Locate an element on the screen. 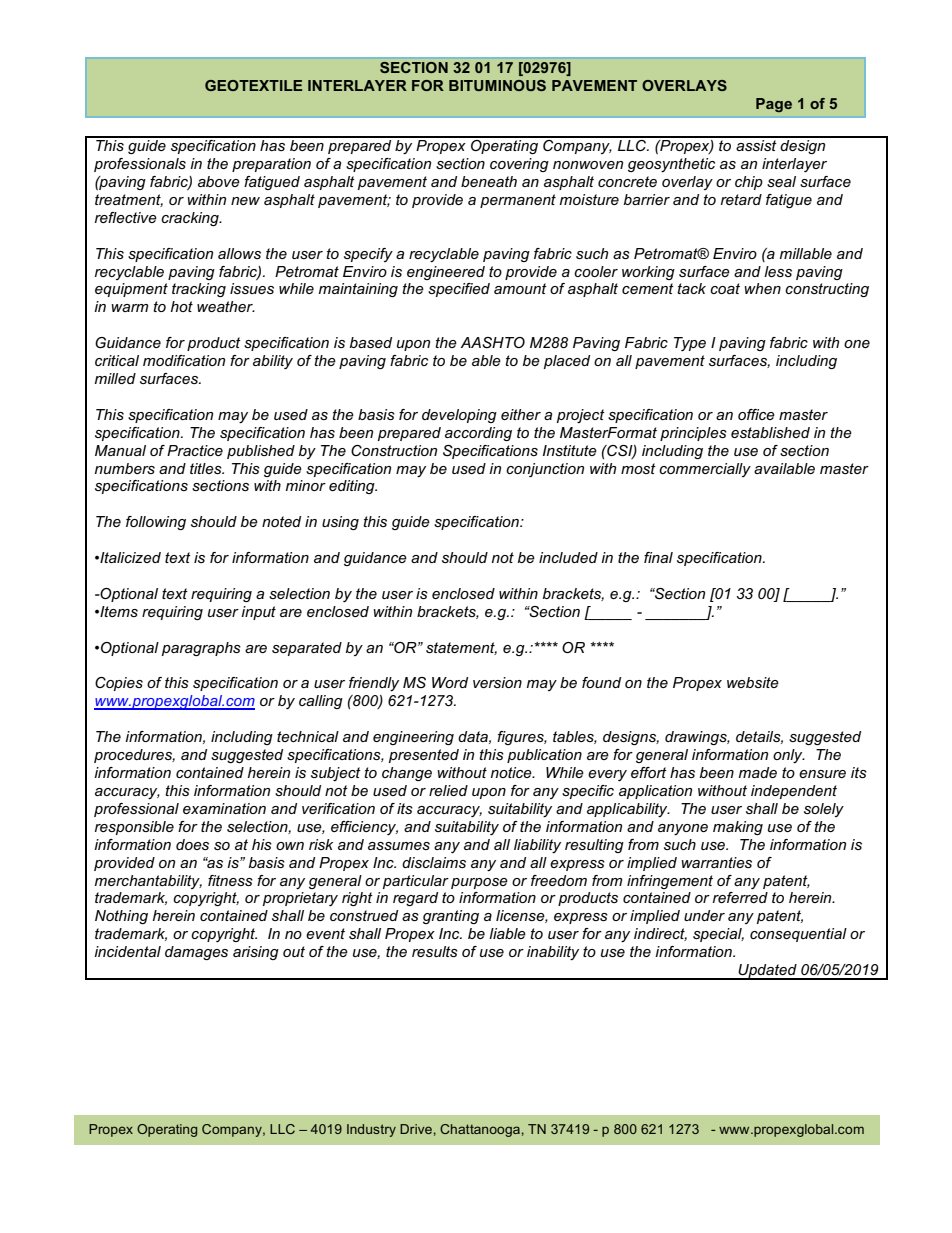 The width and height of the screenshot is (952, 1233). made is located at coordinates (758, 772).
